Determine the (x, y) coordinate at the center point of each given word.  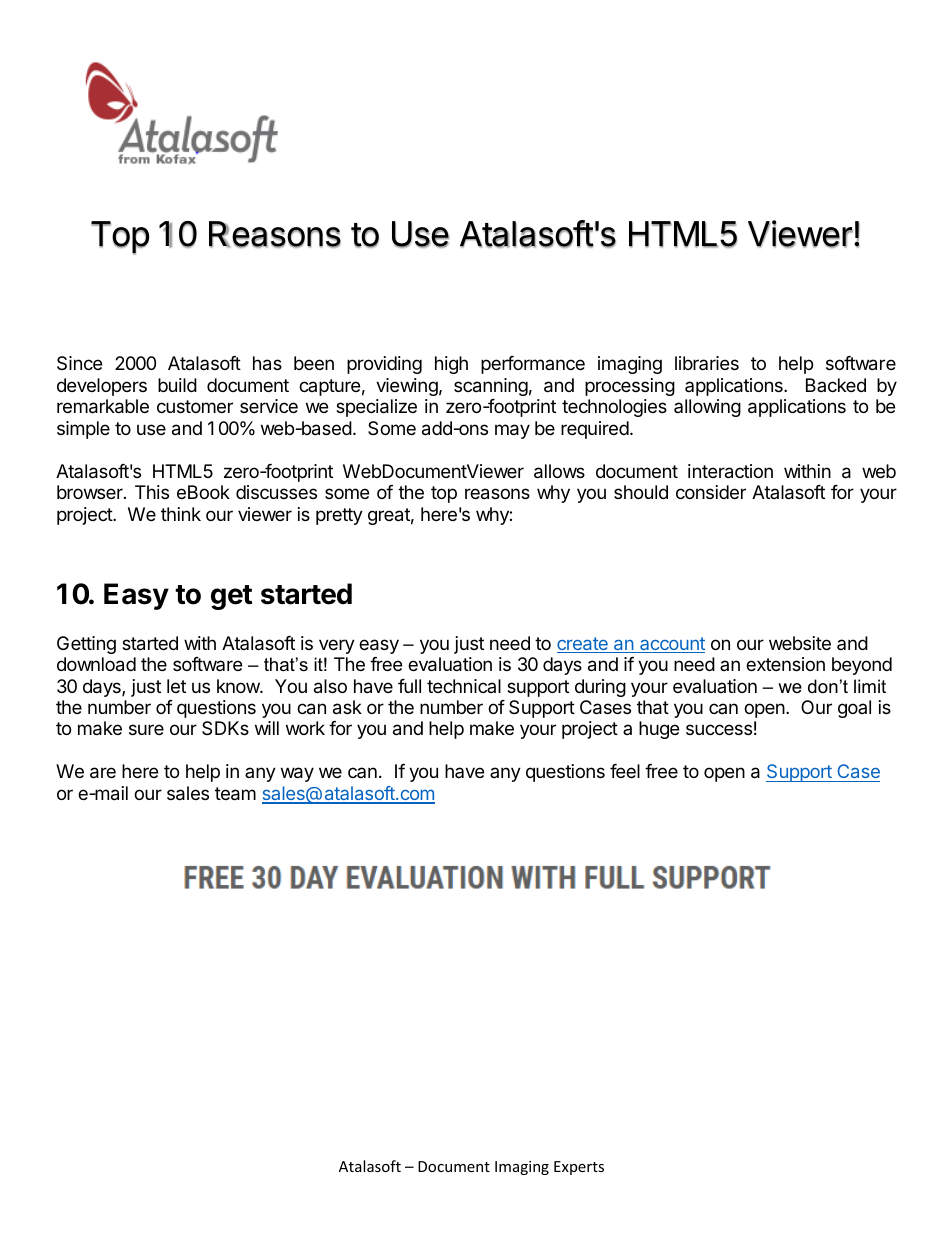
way (297, 774)
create (583, 645)
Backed (836, 385)
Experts (579, 1168)
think (181, 514)
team (235, 794)
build (177, 385)
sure (146, 729)
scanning (491, 387)
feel (625, 771)
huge (659, 730)
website (800, 643)
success (719, 729)
